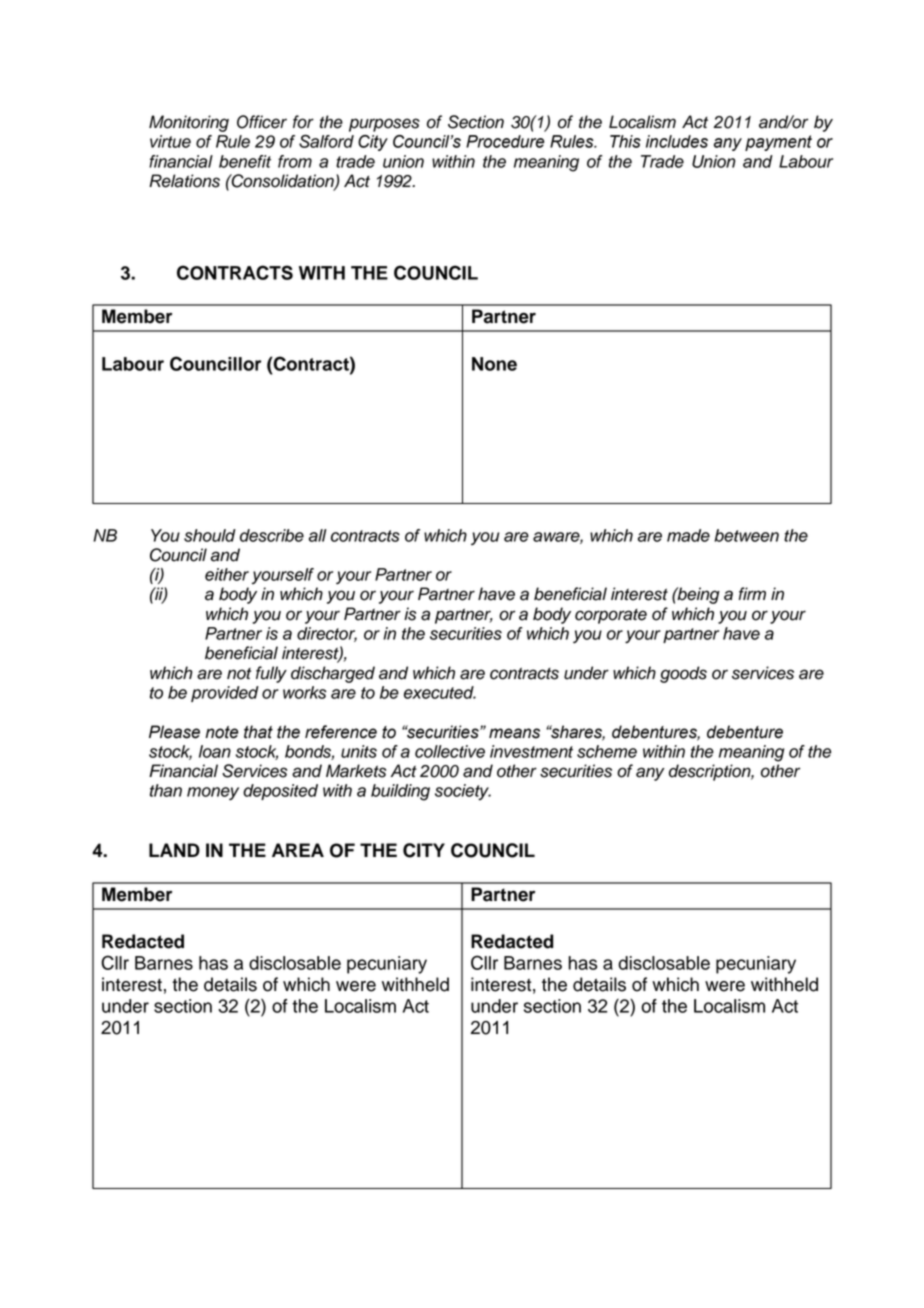 This screenshot has height=1308, width=924. What do you see at coordinates (225, 694) in the screenshot?
I see `provided` at bounding box center [225, 694].
